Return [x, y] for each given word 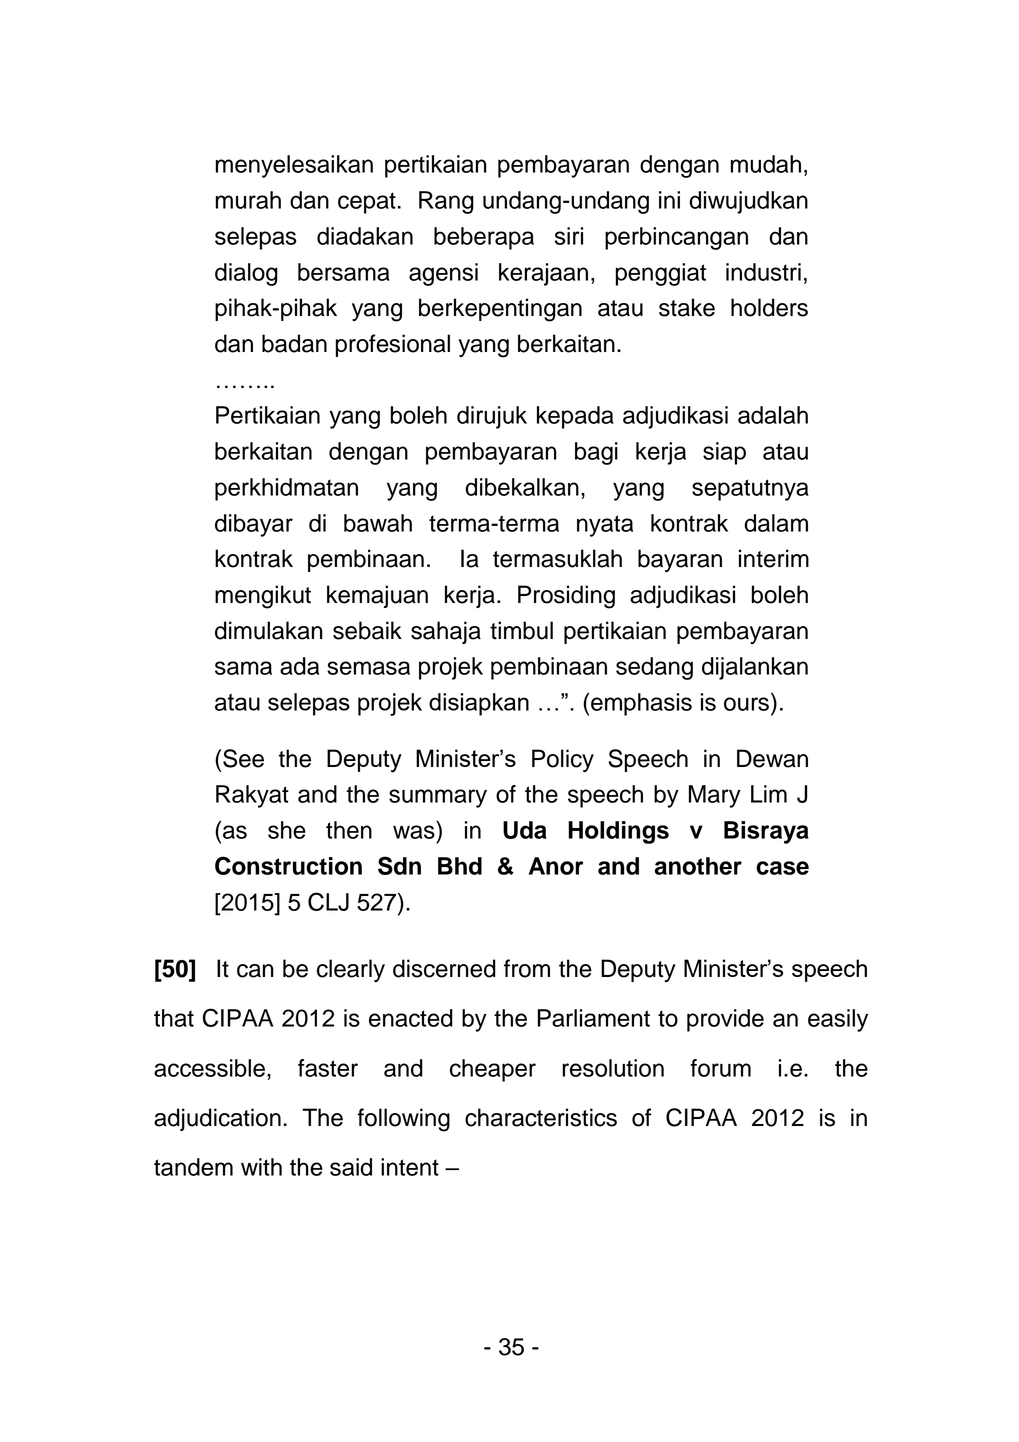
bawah [378, 523]
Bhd [460, 866]
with [261, 1167]
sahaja [446, 632]
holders [769, 307]
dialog [246, 274]
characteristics [541, 1117]
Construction [288, 865]
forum [720, 1068]
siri [569, 236]
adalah [773, 415]
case [782, 868]
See [243, 758]
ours [746, 704]
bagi [596, 453]
